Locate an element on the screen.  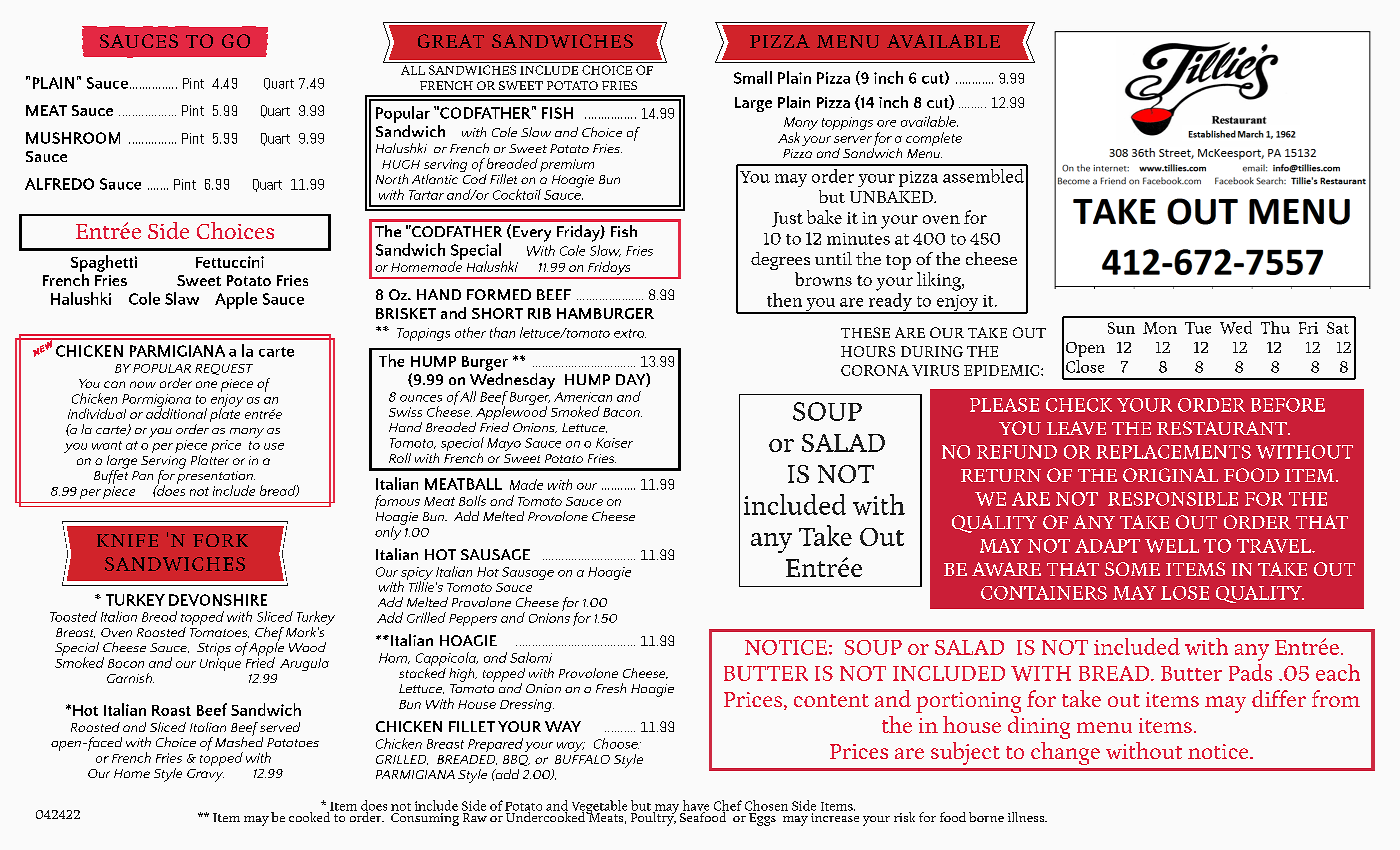
illness is located at coordinates (1027, 817).
